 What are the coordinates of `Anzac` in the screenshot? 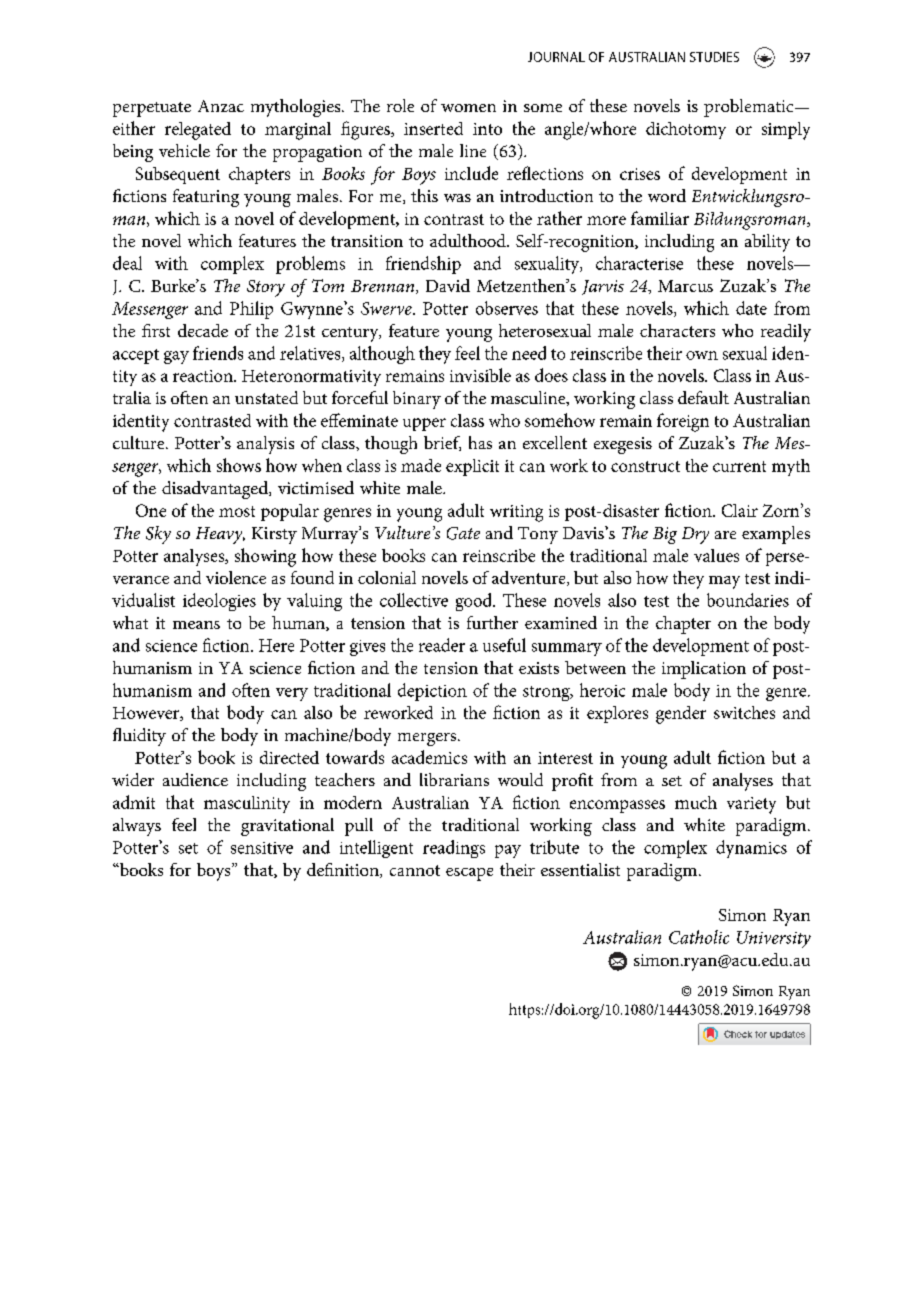 It's located at (221, 106).
